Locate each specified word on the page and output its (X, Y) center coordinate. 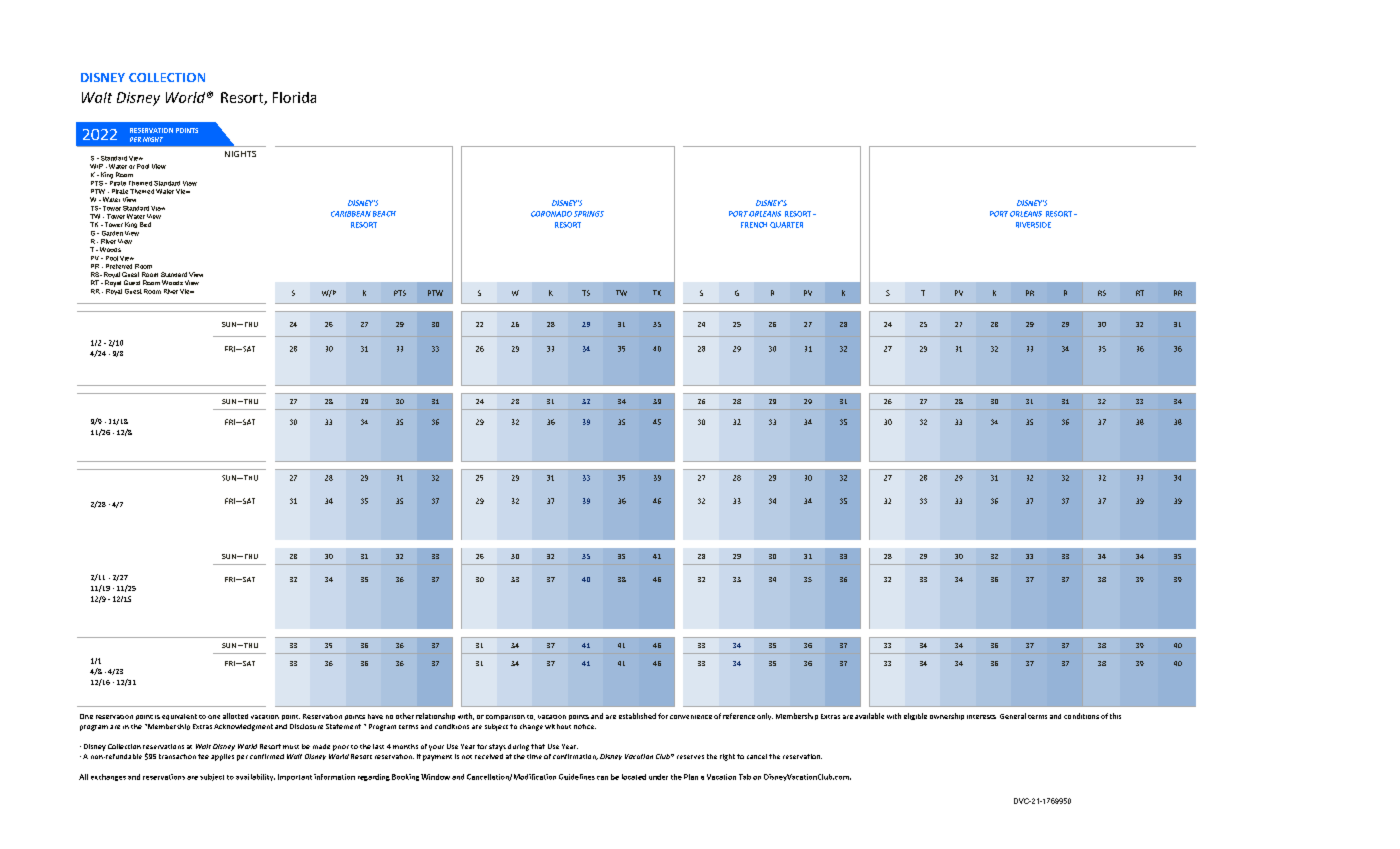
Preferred (119, 266)
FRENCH (754, 225)
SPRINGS (589, 214)
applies (222, 757)
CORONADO (551, 214)
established (637, 716)
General (1013, 716)
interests (981, 717)
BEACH (384, 214)
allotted (235, 716)
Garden (112, 233)
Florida (294, 97)
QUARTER (786, 225)
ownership (947, 716)
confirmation (575, 757)
